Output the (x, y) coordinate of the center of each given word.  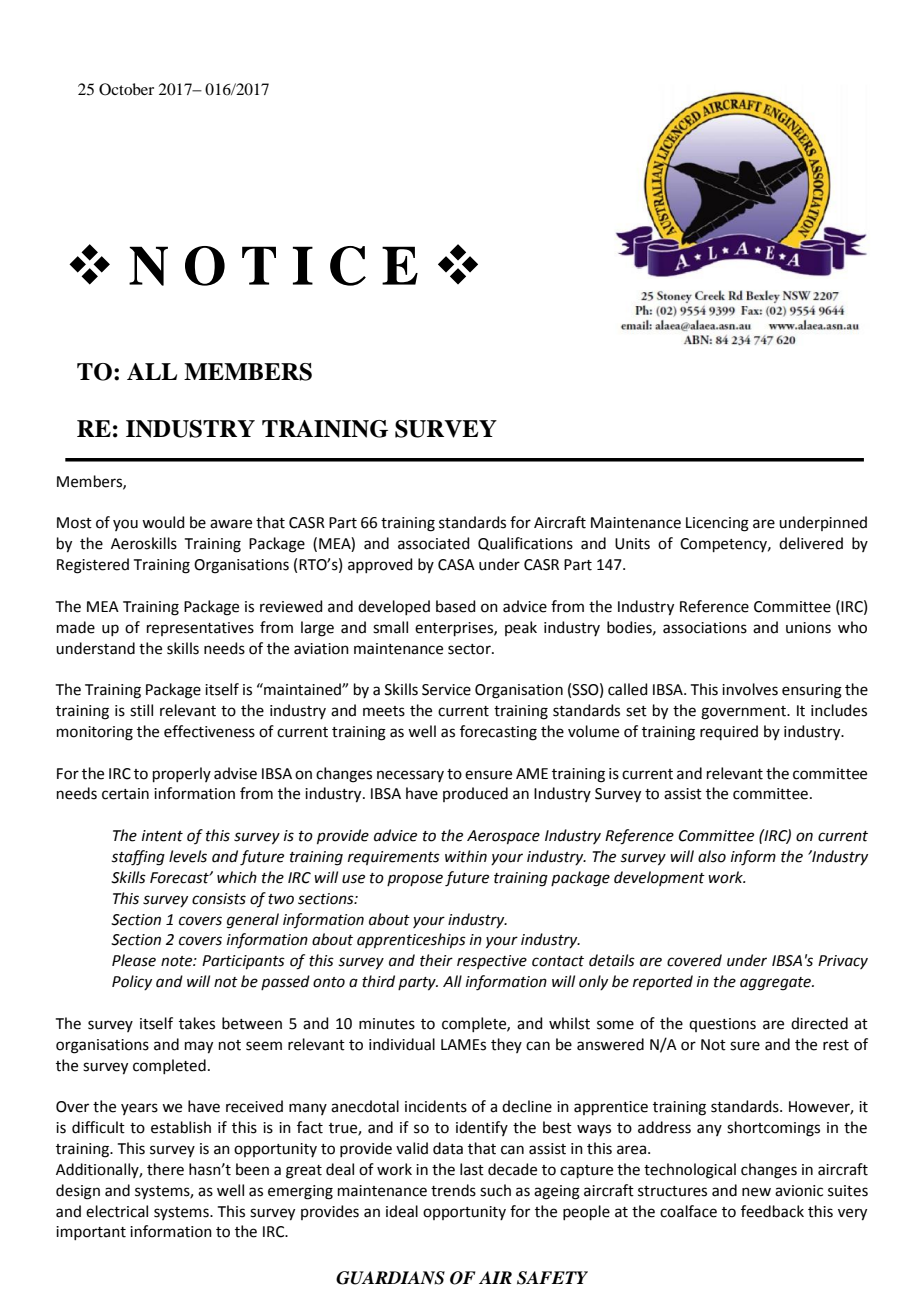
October (126, 89)
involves (750, 689)
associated (434, 543)
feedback (772, 1211)
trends (453, 1190)
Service (446, 690)
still (141, 710)
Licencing (717, 524)
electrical (117, 1211)
